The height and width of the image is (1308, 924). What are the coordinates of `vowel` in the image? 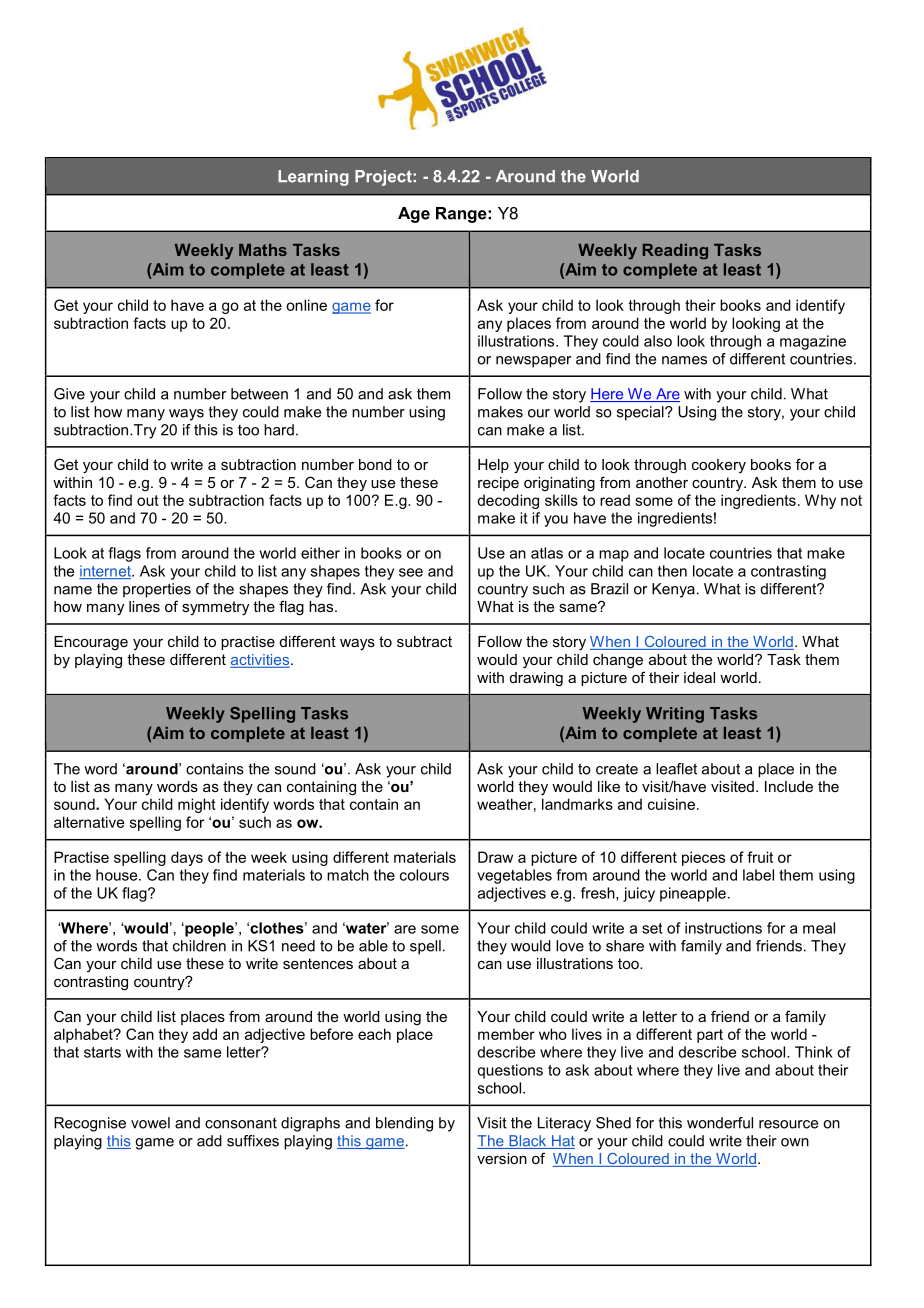 It's located at (150, 1123).
